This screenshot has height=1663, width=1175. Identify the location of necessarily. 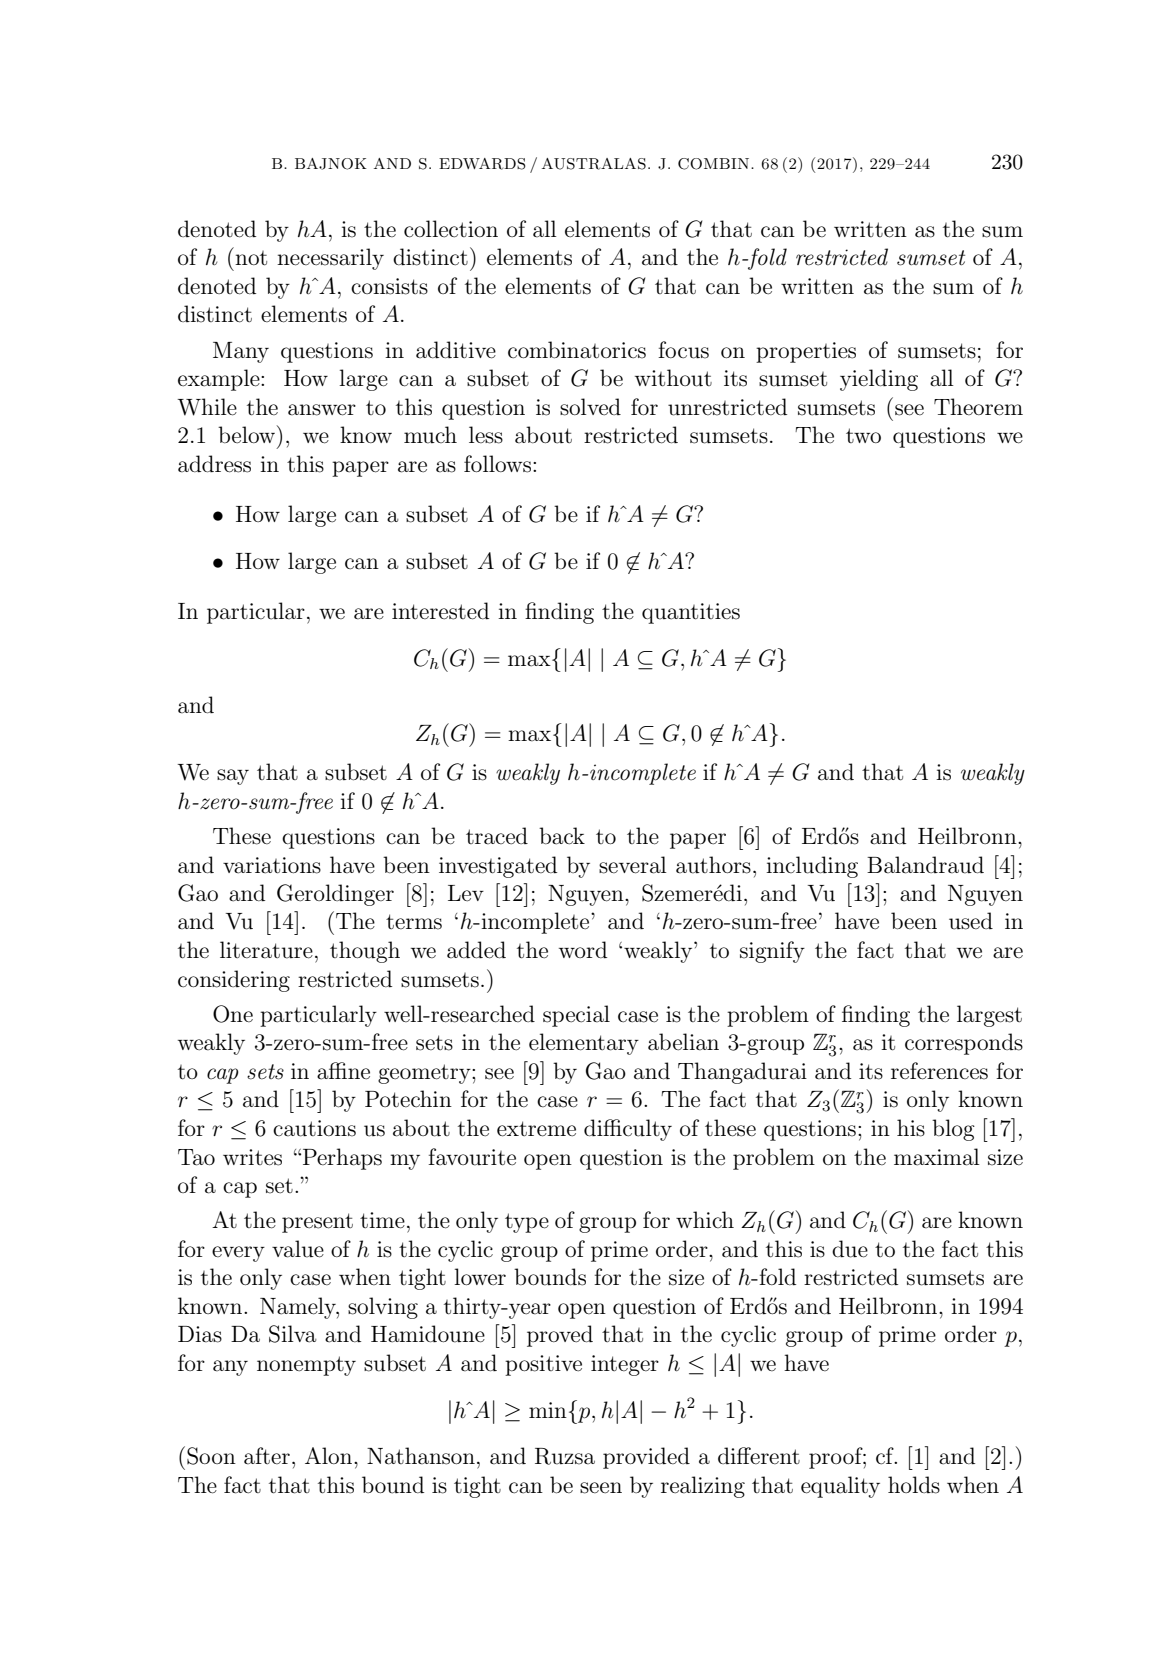
(330, 259).
